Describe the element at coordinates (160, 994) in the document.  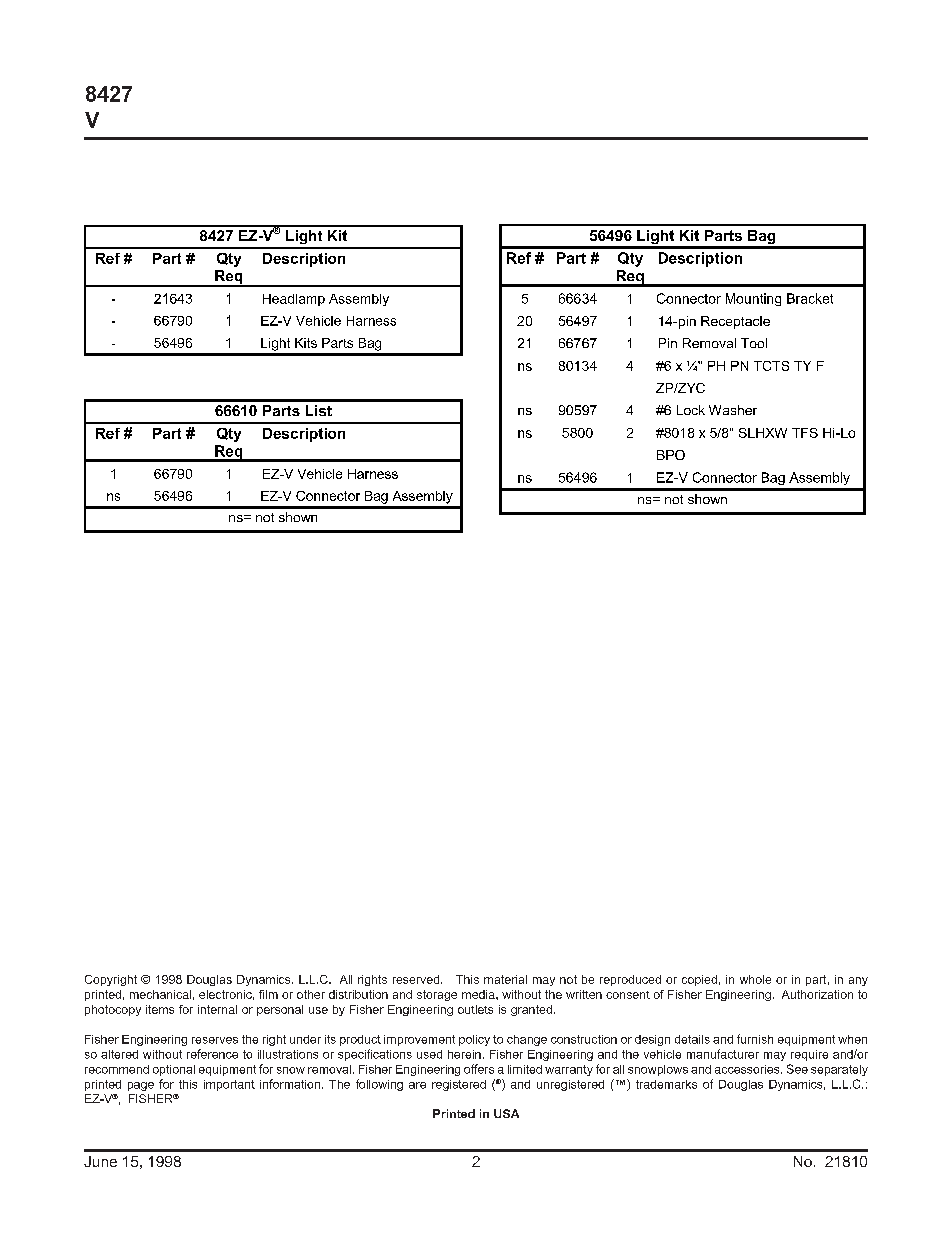
I see `mechanical` at that location.
